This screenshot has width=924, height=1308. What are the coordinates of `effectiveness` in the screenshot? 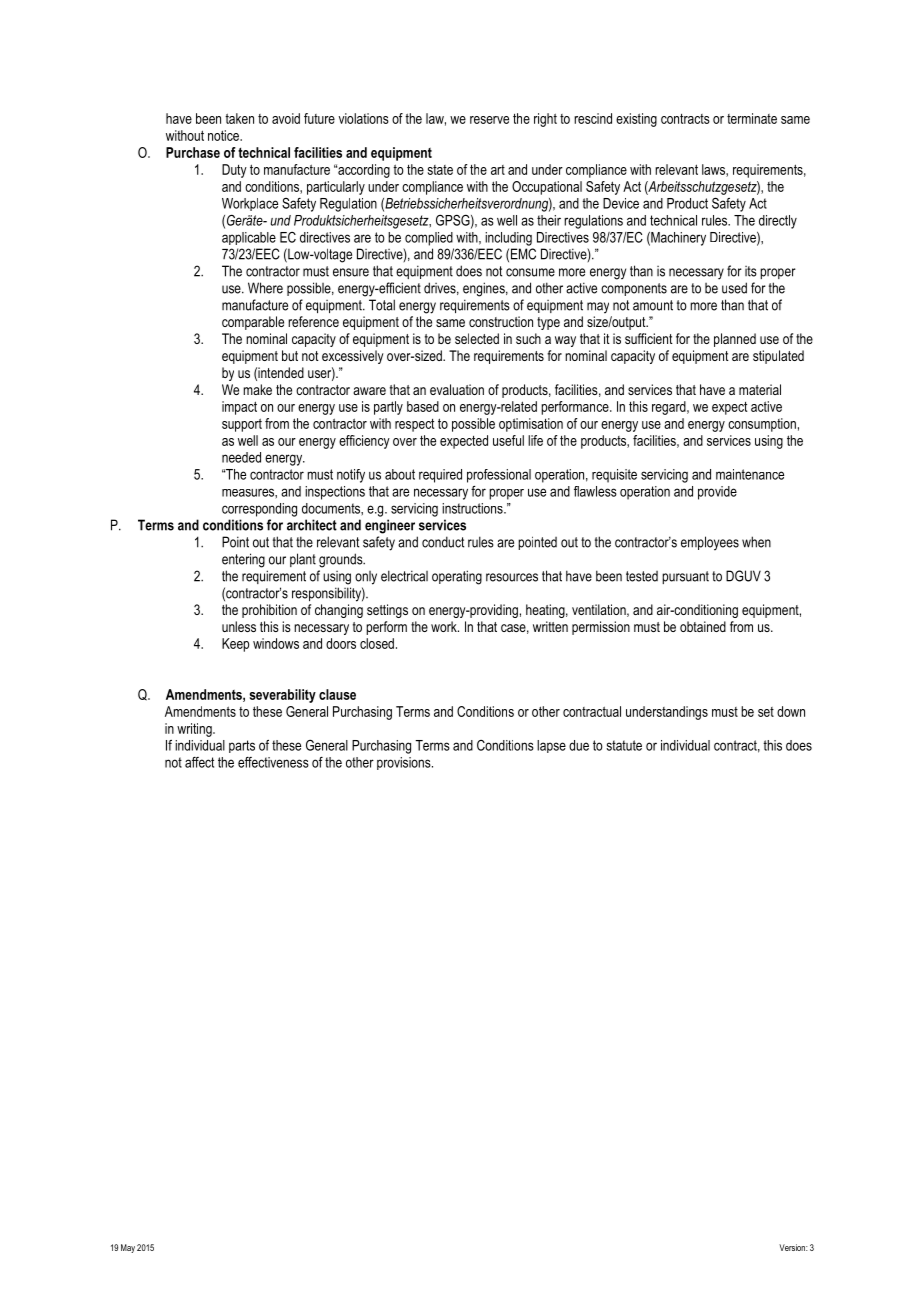 It's located at (273, 762).
